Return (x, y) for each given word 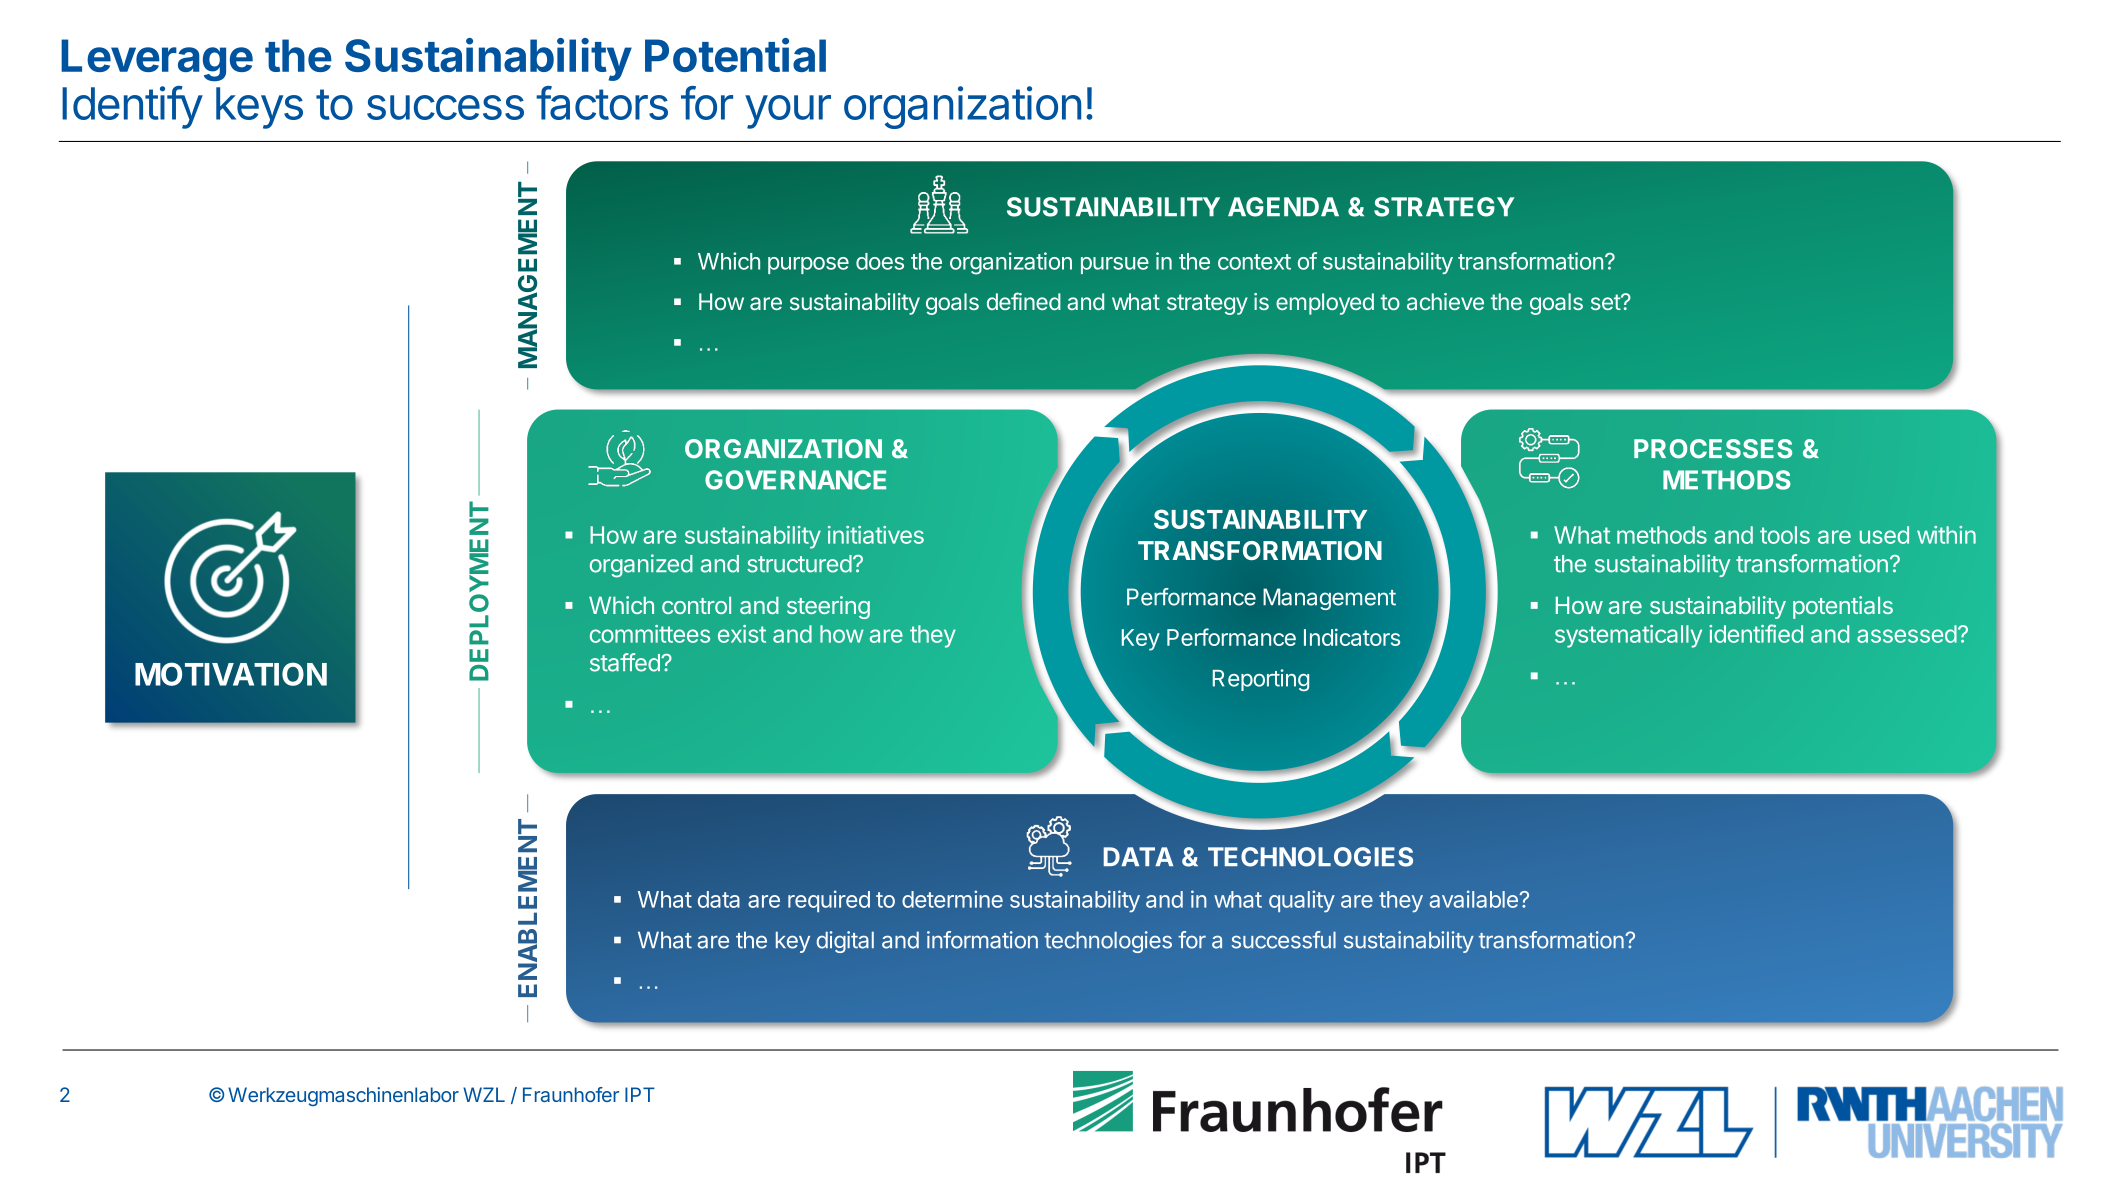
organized (641, 566)
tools (1785, 535)
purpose (808, 265)
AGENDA (1283, 207)
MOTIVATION (231, 674)
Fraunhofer (571, 1094)
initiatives (876, 535)
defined (1024, 301)
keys (259, 108)
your (788, 112)
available (1474, 899)
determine (952, 899)
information (982, 940)
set (1606, 302)
